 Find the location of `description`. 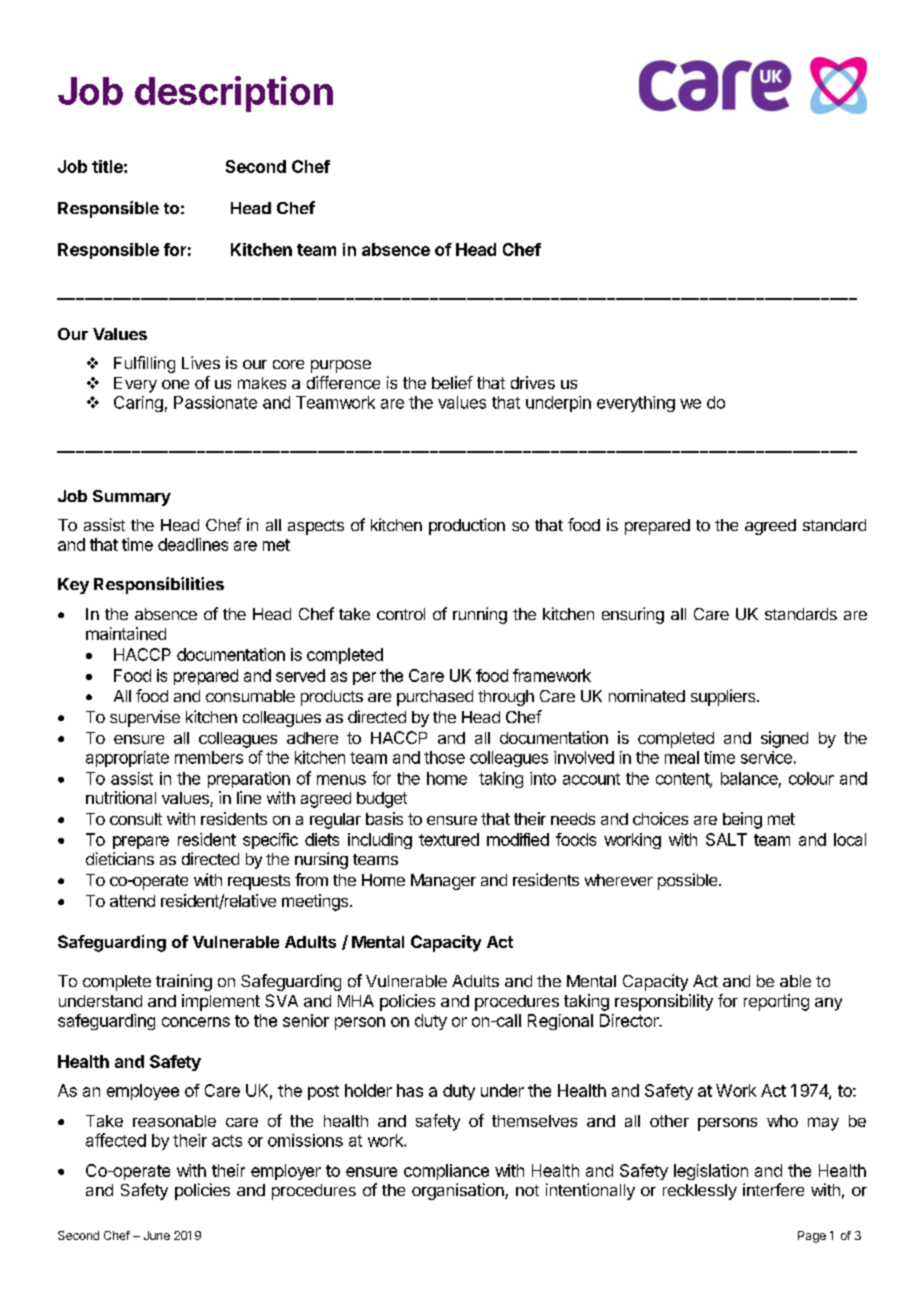

description is located at coordinates (234, 94).
